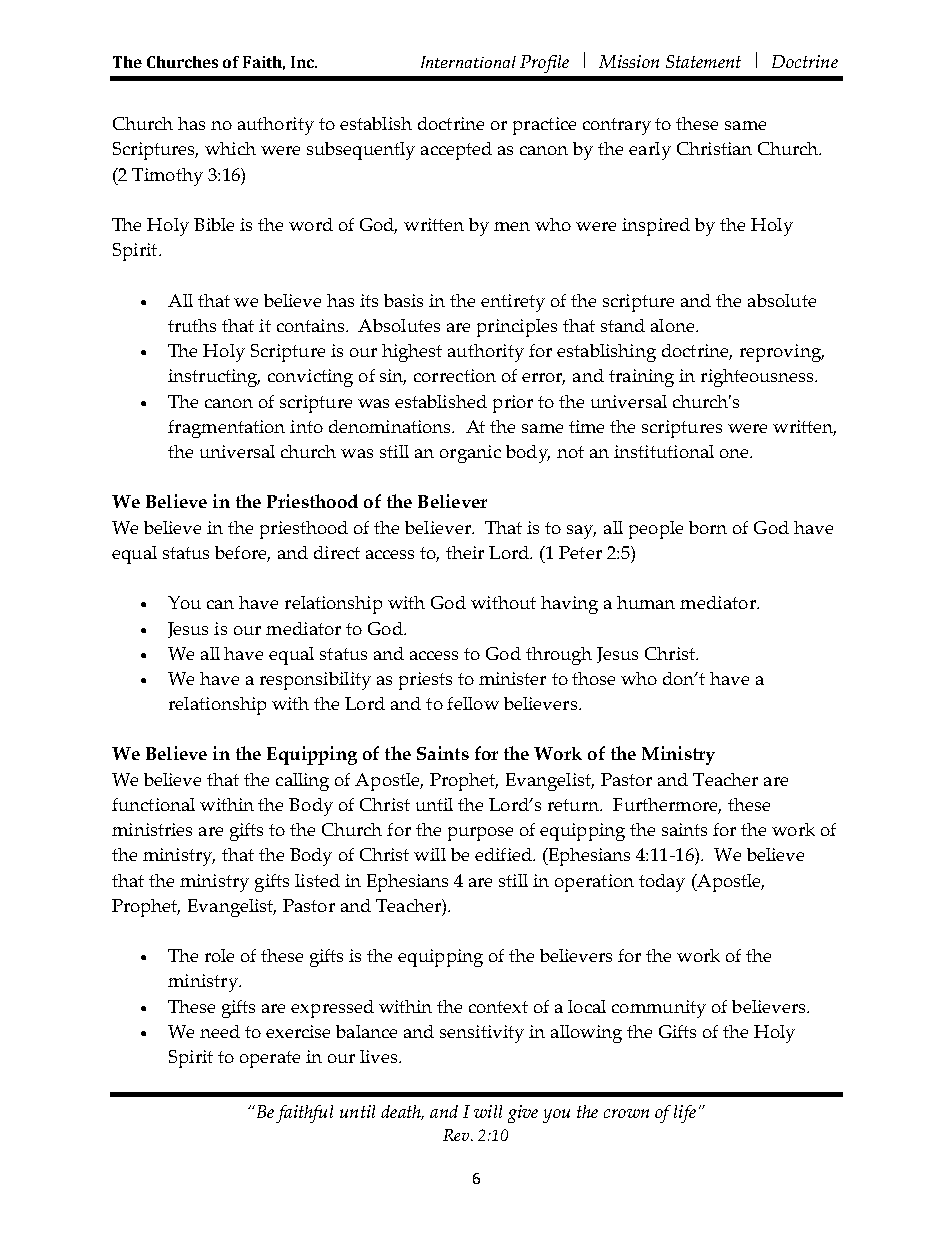 Image resolution: width=952 pixels, height=1233 pixels. Describe the element at coordinates (468, 62) in the screenshot. I see `International` at that location.
